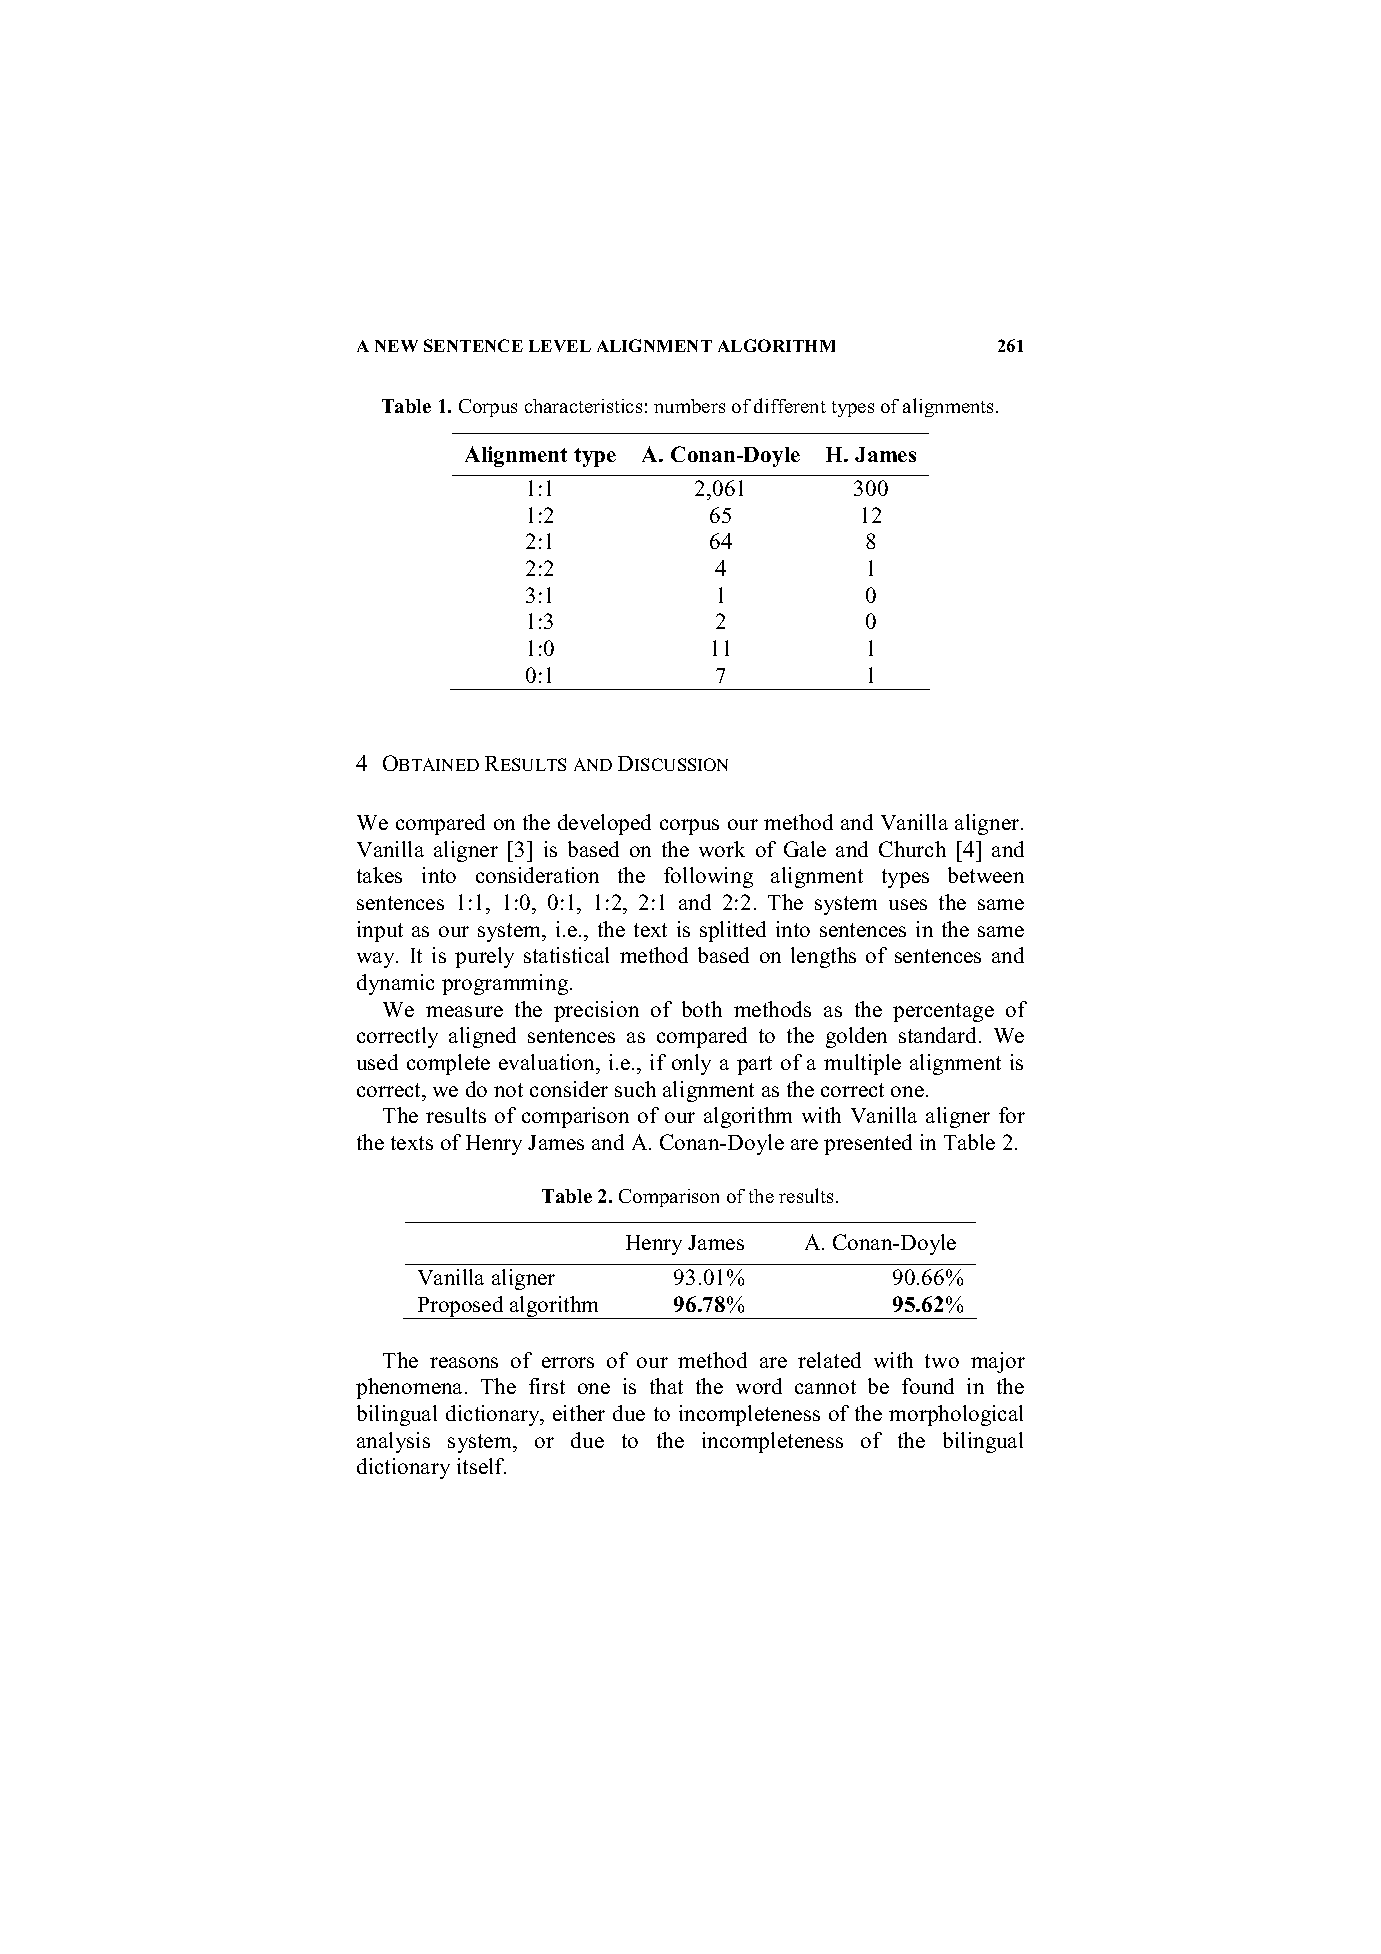  Describe the element at coordinates (708, 877) in the screenshot. I see `following` at that location.
